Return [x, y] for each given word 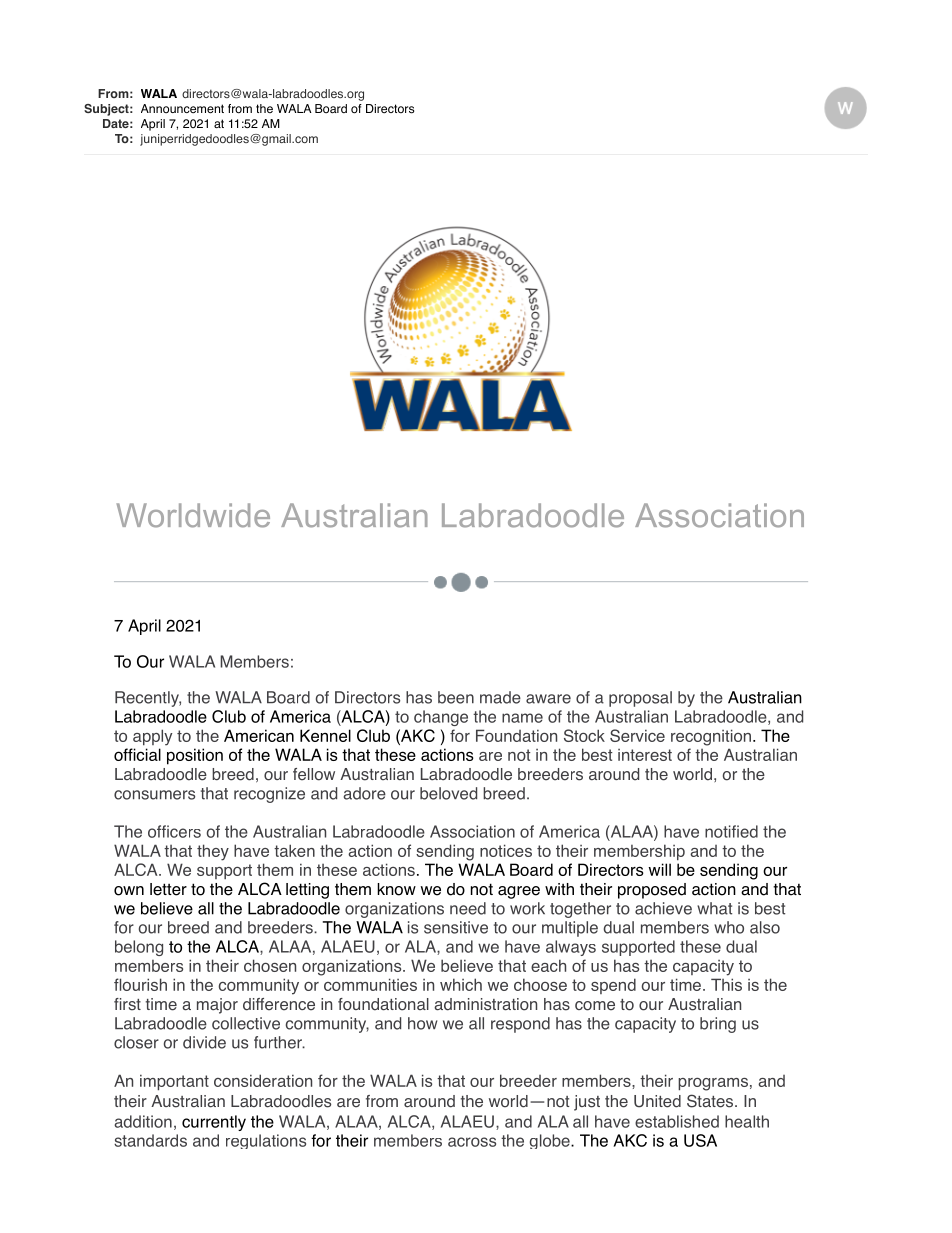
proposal [640, 699]
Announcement [182, 109]
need [468, 908]
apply [152, 737]
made [500, 697]
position [195, 756]
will [659, 869]
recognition [711, 737]
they [213, 852]
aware [548, 699]
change [441, 718]
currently [214, 1123]
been [456, 697]
